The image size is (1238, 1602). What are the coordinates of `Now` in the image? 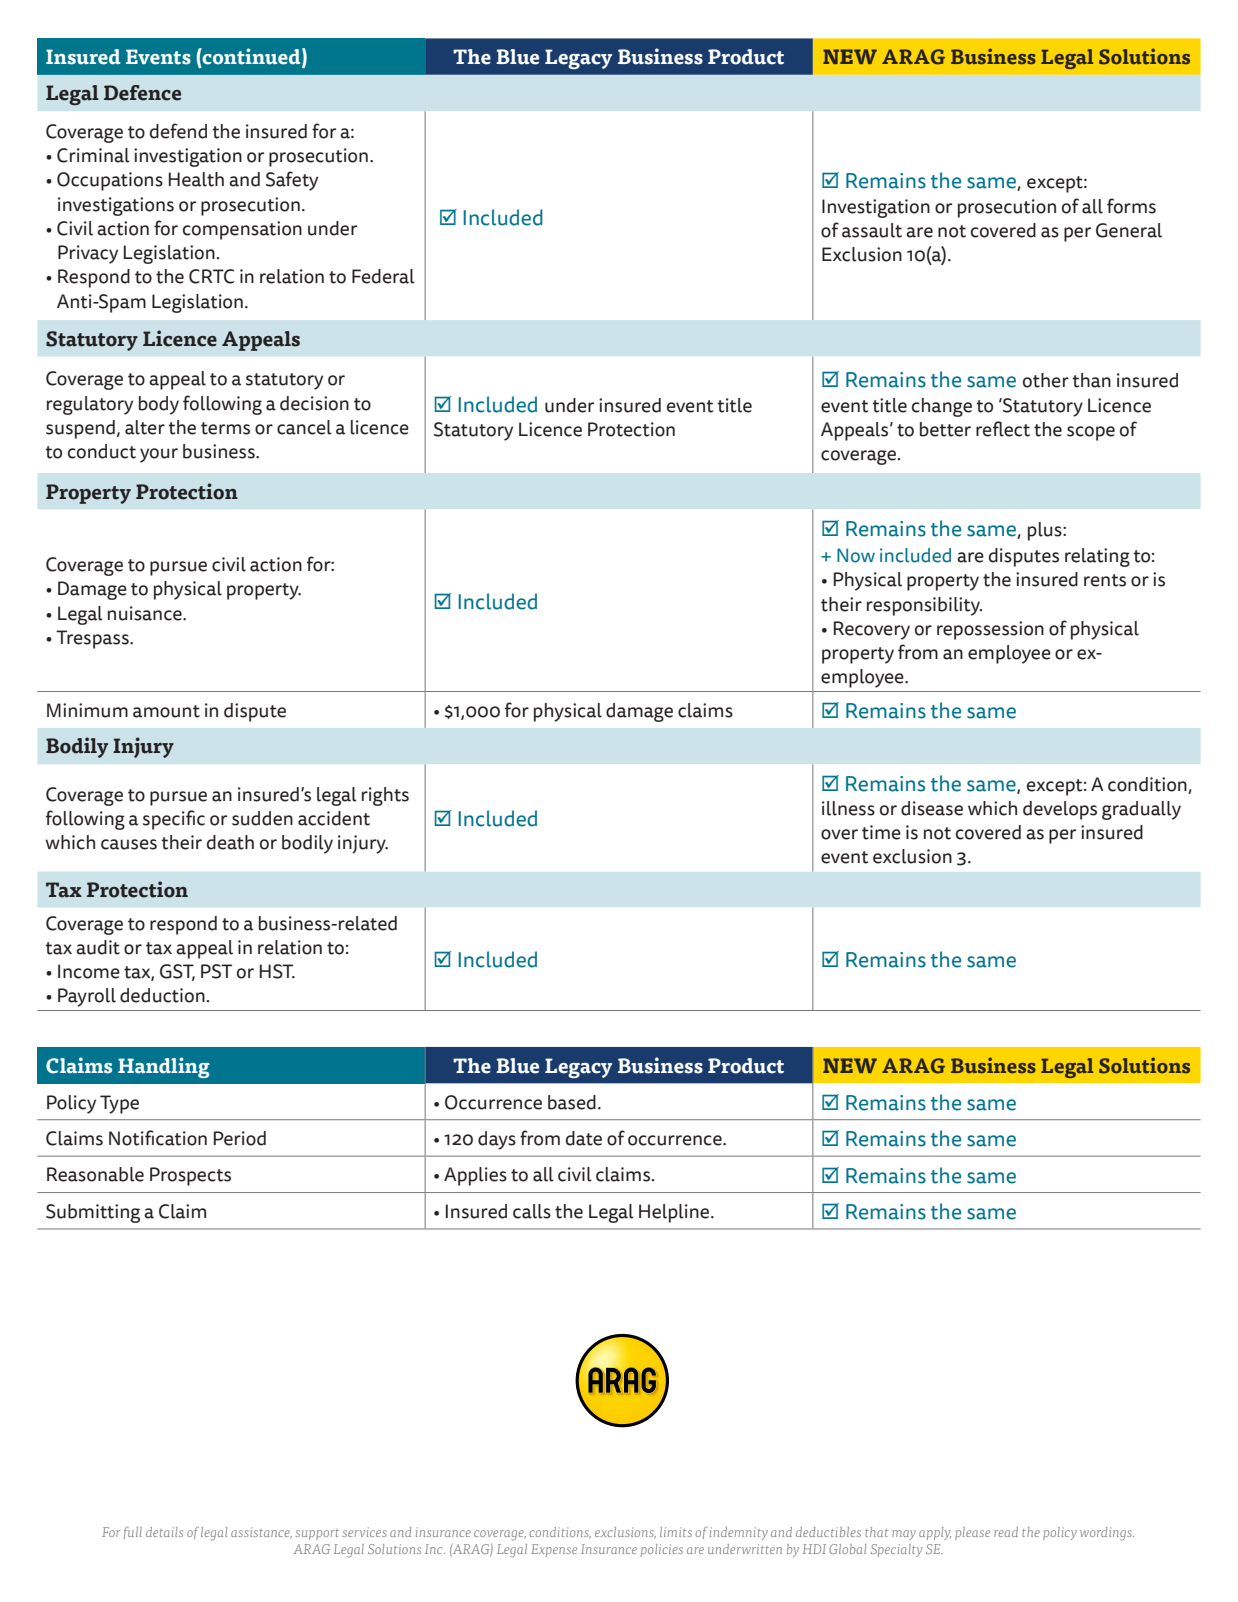 It's located at (856, 555).
